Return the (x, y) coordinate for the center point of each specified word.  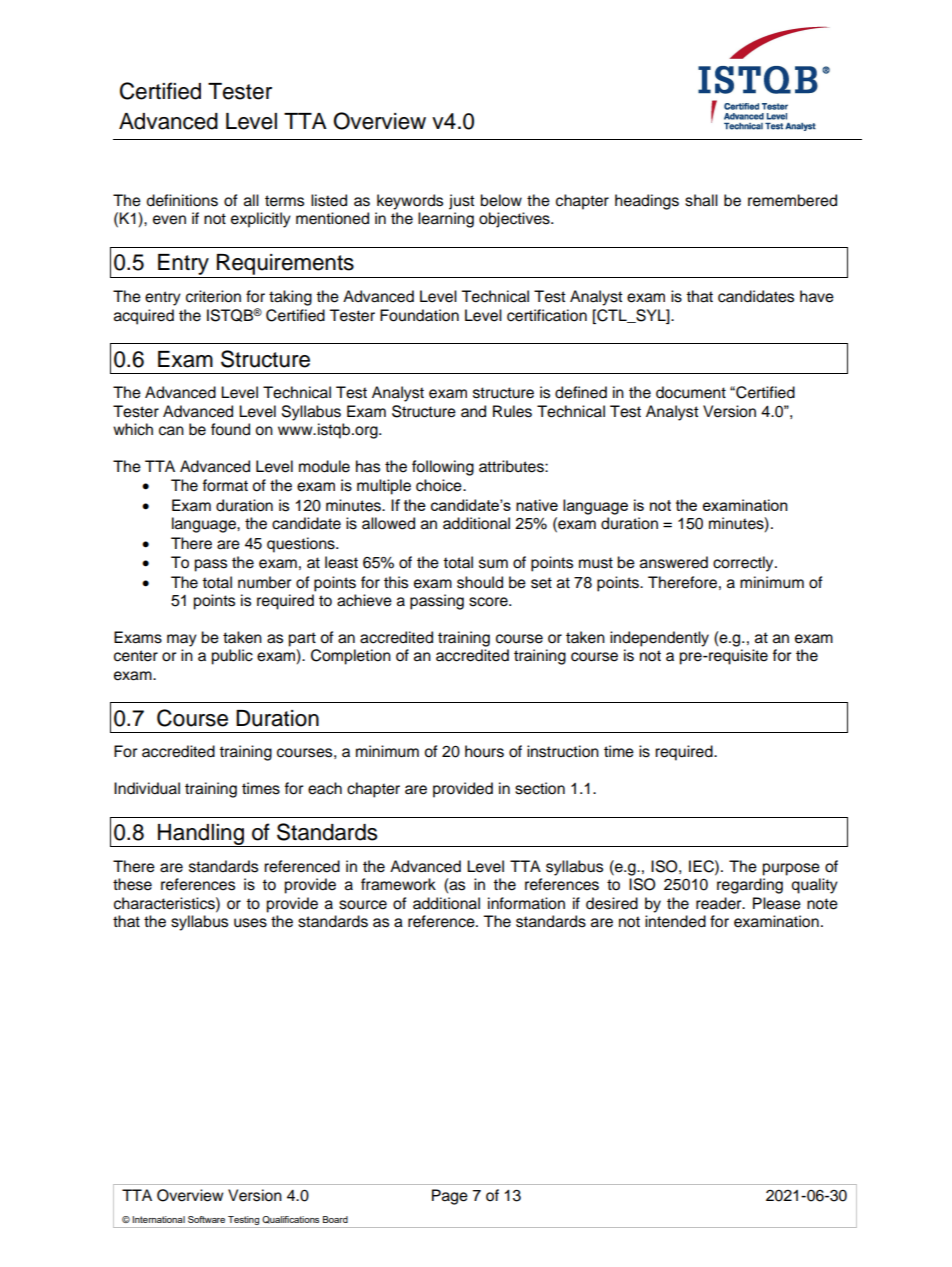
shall (701, 200)
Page (450, 1197)
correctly (744, 564)
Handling (201, 835)
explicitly (261, 220)
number (264, 582)
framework (398, 884)
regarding (750, 886)
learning (446, 220)
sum (493, 564)
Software (206, 1219)
